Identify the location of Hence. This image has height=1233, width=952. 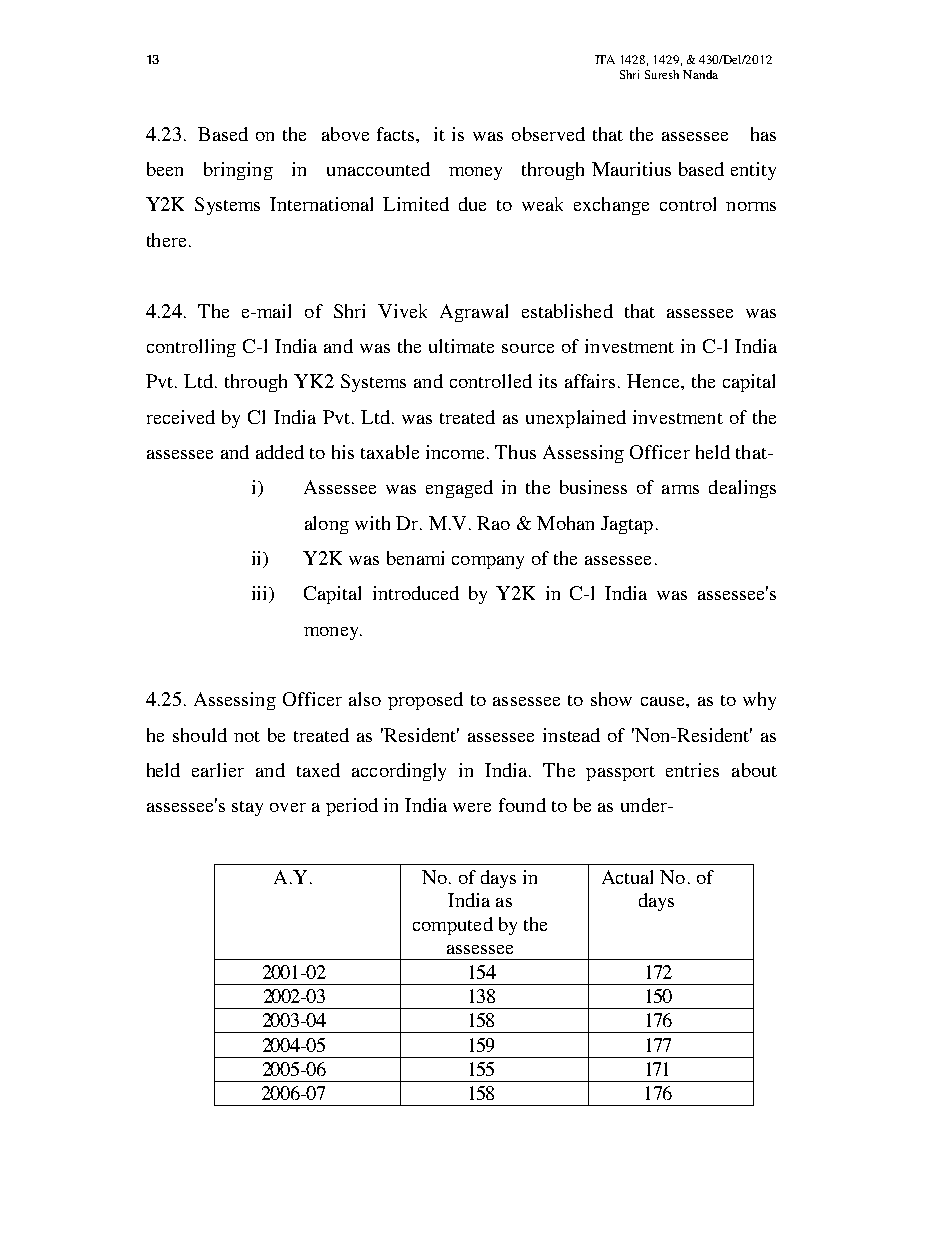
(654, 381).
